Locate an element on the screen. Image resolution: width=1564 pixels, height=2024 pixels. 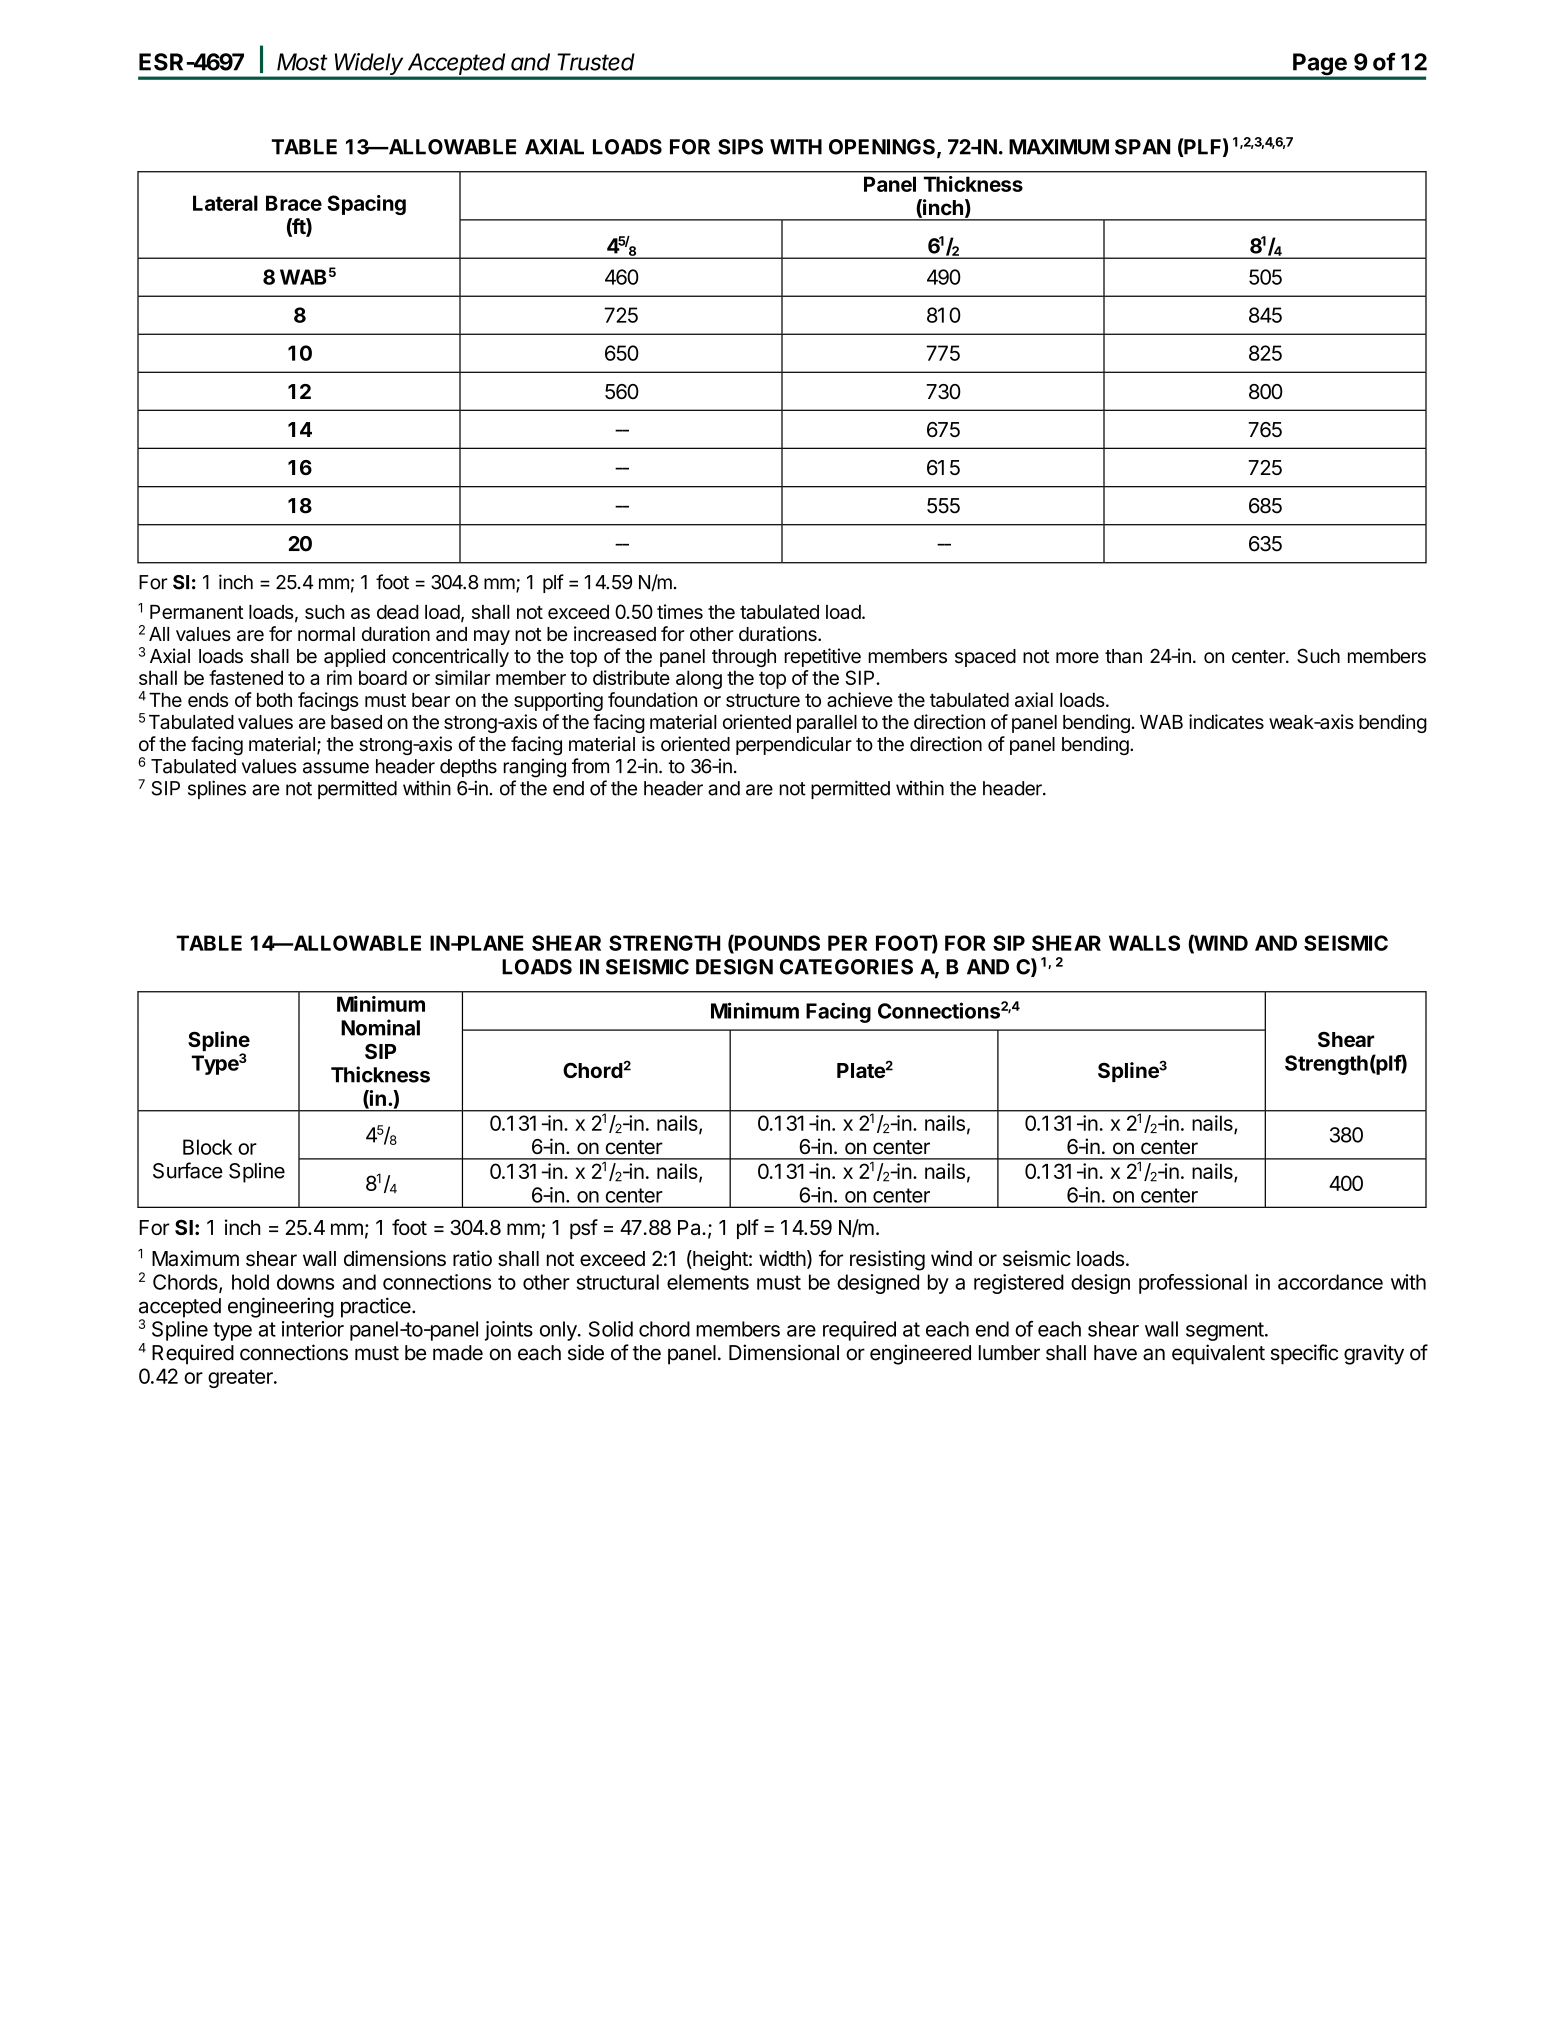
indicates is located at coordinates (1226, 721).
